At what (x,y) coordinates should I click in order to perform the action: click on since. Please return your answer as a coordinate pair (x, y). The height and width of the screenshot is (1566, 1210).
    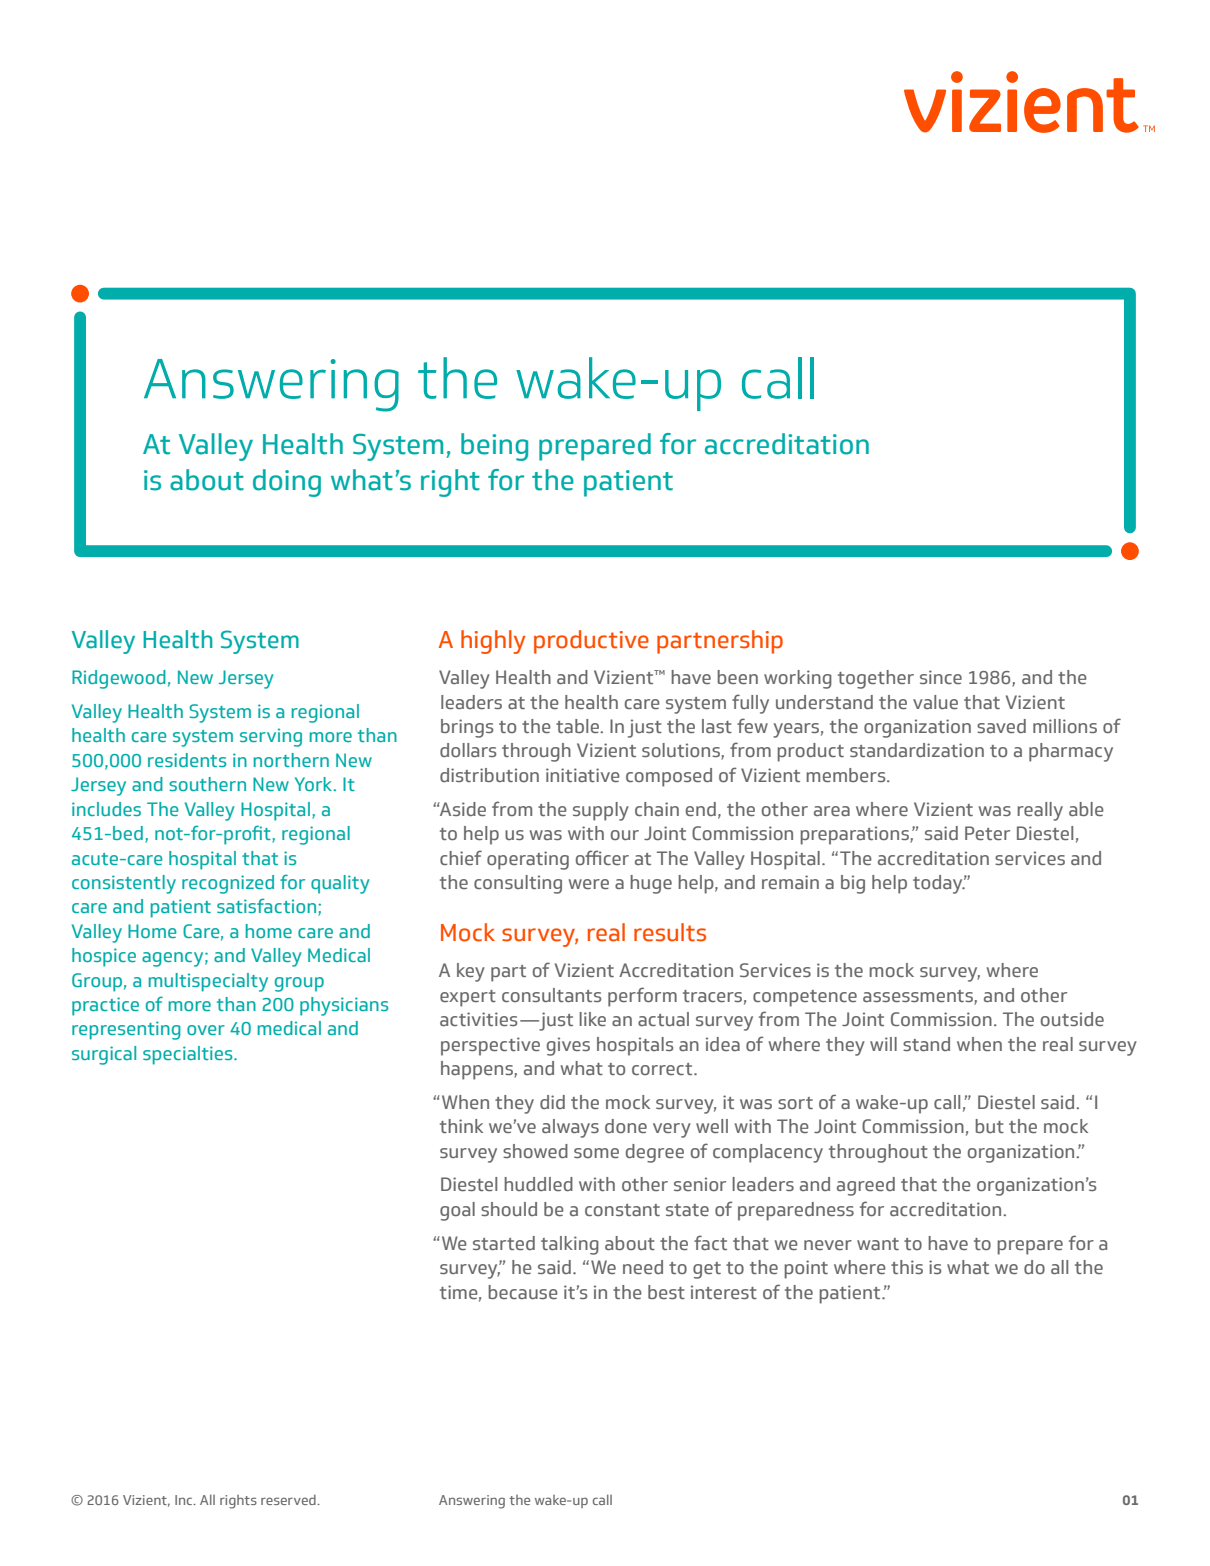
    Looking at the image, I should click on (941, 677).
